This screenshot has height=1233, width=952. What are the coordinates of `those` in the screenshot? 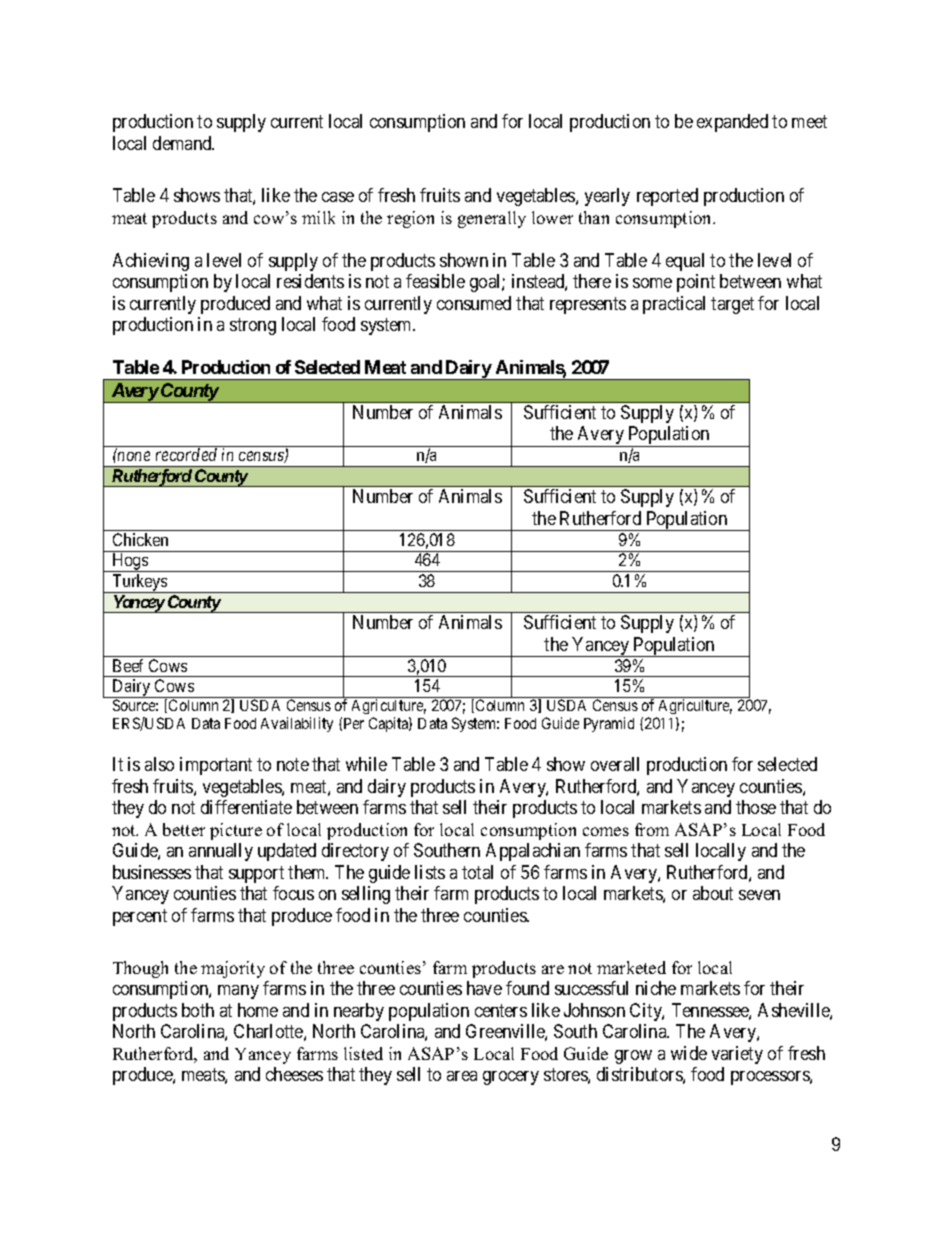 It's located at (756, 807).
